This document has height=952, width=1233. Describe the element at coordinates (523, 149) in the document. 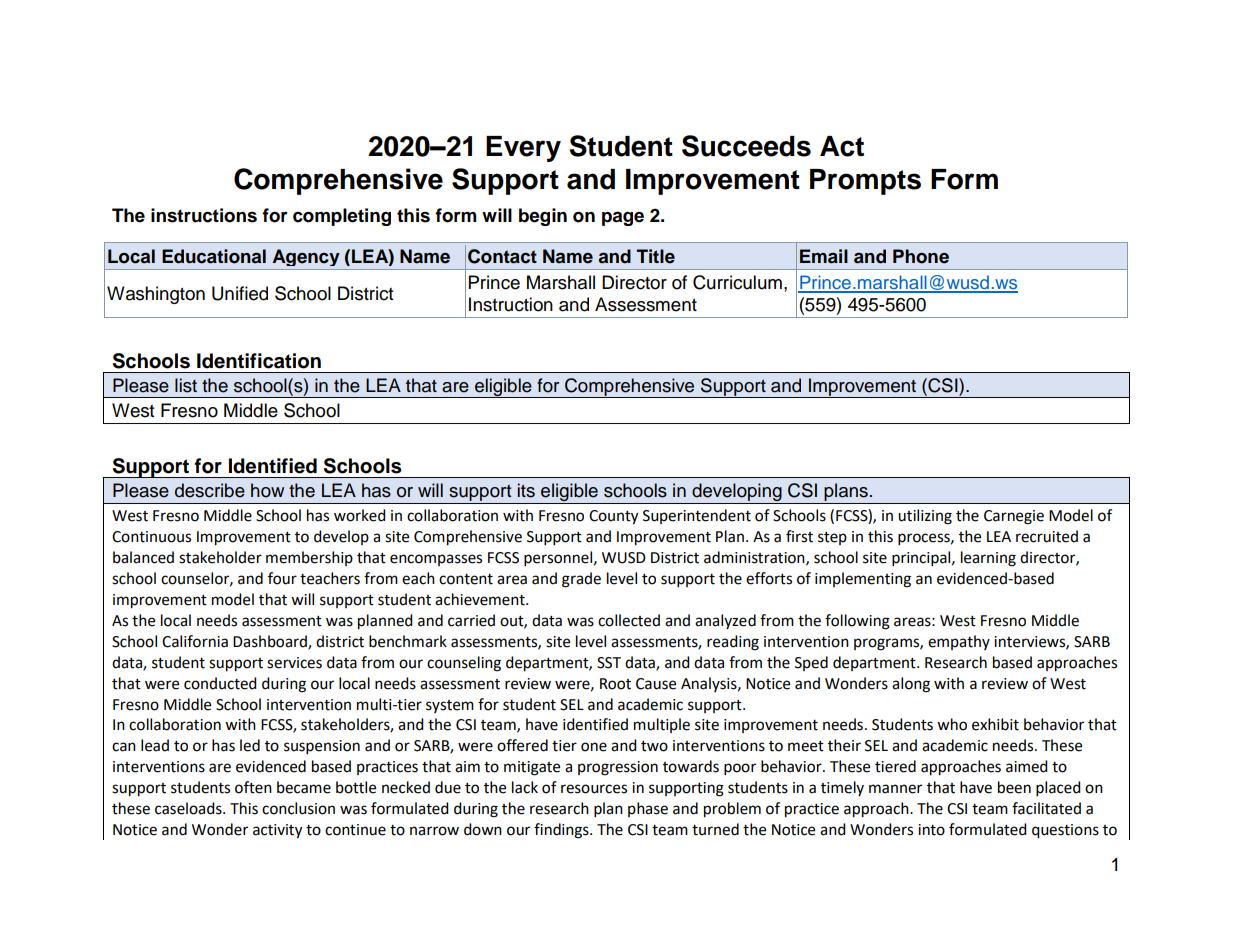

I see `Every` at that location.
